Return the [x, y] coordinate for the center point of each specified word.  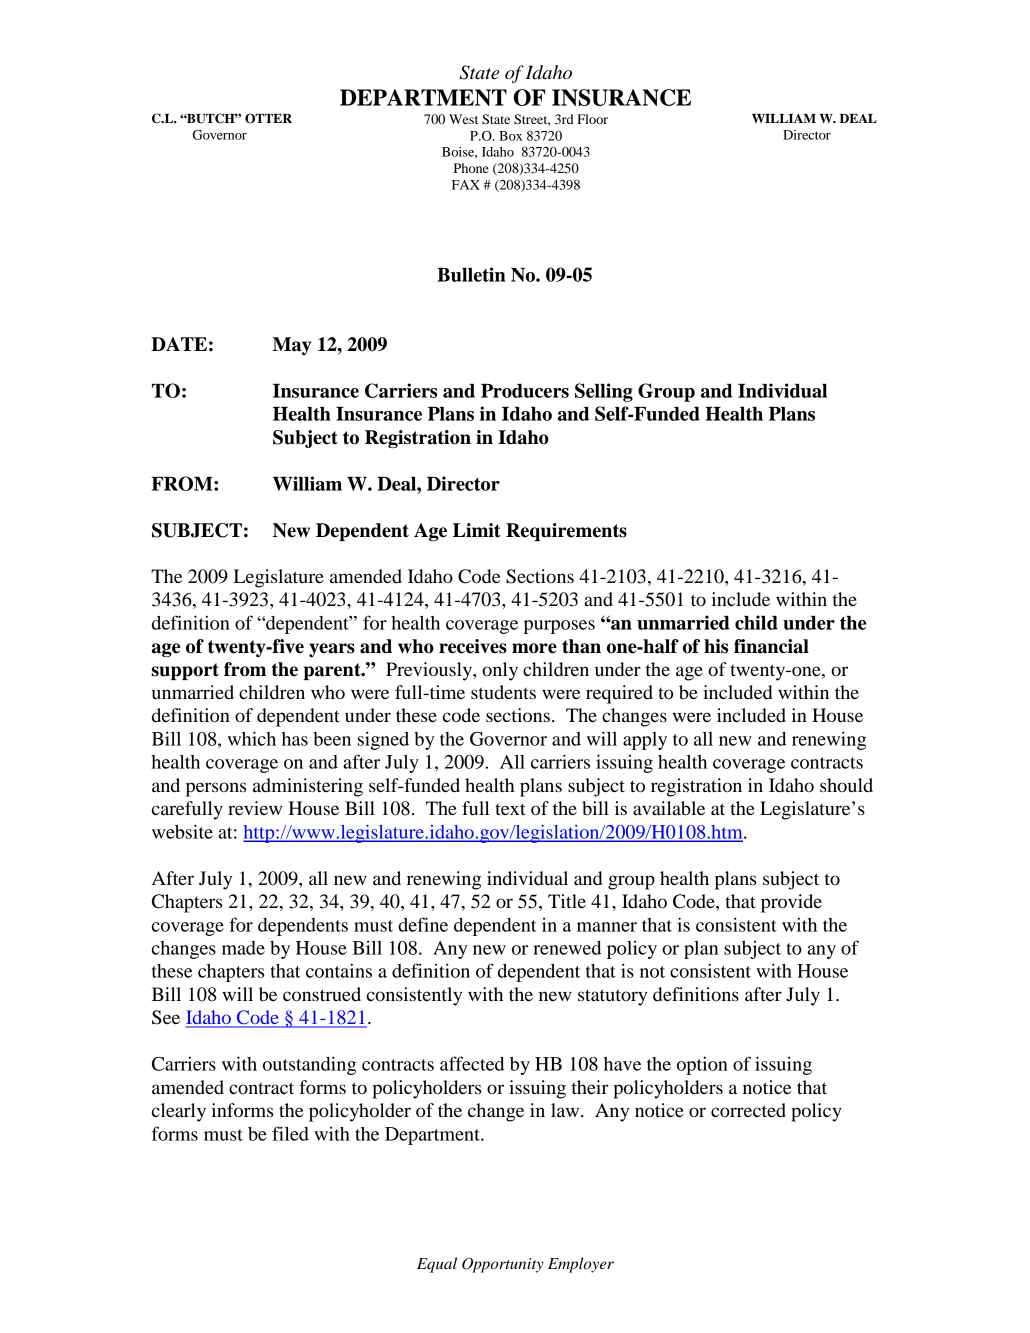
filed [290, 1133]
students [503, 692]
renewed [567, 948]
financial [771, 646]
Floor [592, 119]
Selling [604, 392]
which [252, 738]
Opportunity [503, 1265]
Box [510, 136]
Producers [525, 391]
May [292, 346]
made [243, 948]
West [463, 119]
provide [791, 903]
